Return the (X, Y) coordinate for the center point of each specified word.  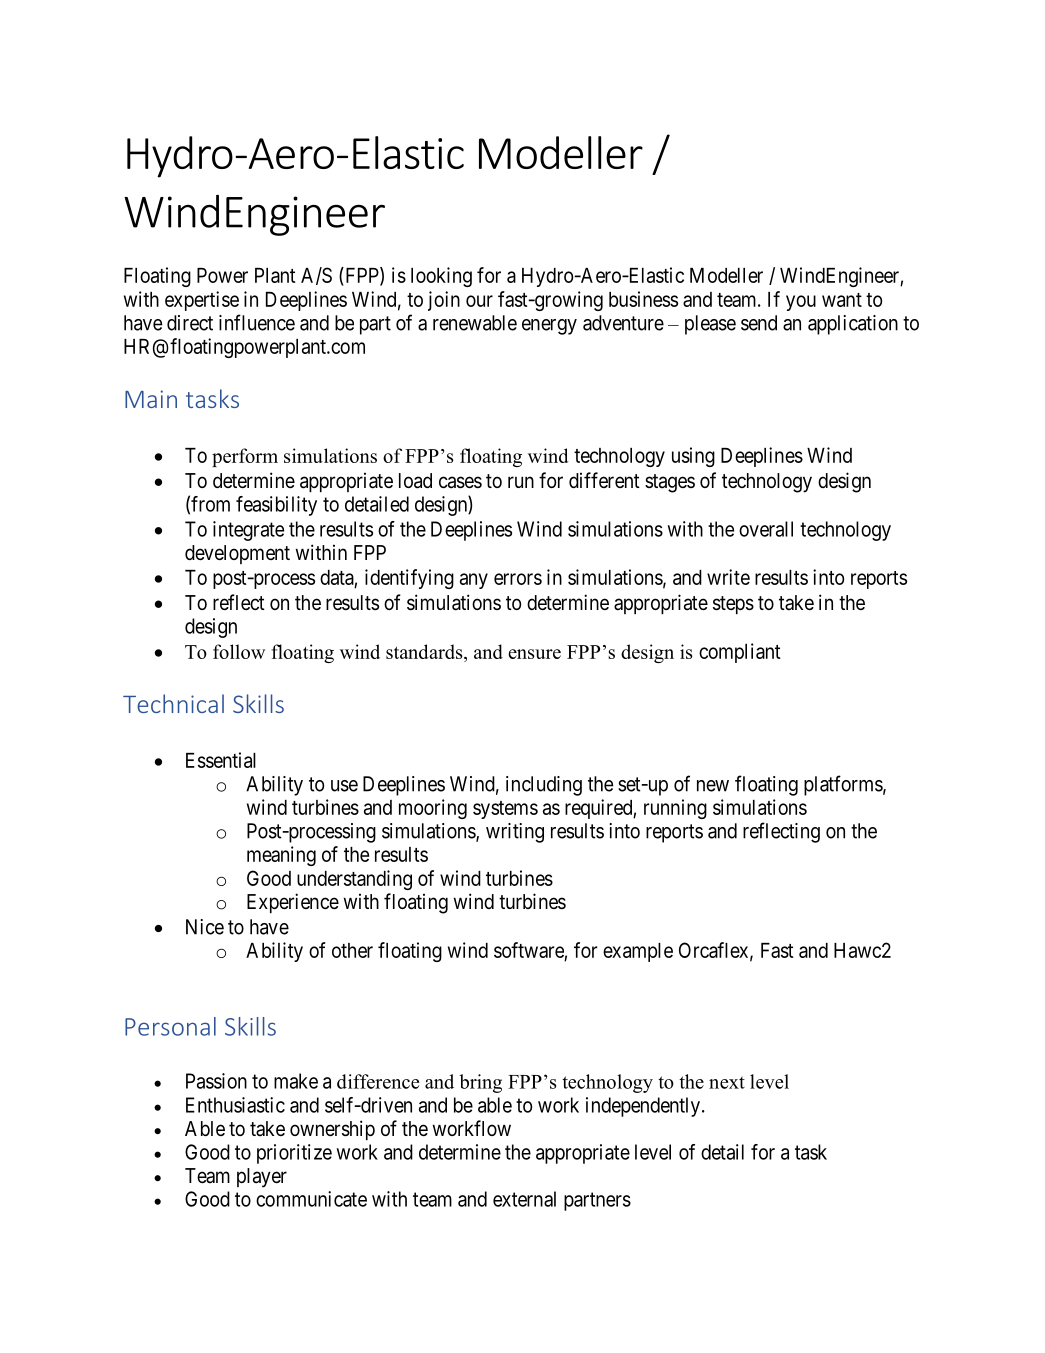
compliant (740, 653)
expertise (202, 301)
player (262, 1178)
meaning (281, 856)
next (727, 1082)
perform (245, 457)
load (415, 481)
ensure (534, 654)
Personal (170, 1026)
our (479, 301)
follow (239, 651)
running (675, 809)
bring (480, 1083)
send (759, 323)
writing (515, 833)
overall (766, 529)
